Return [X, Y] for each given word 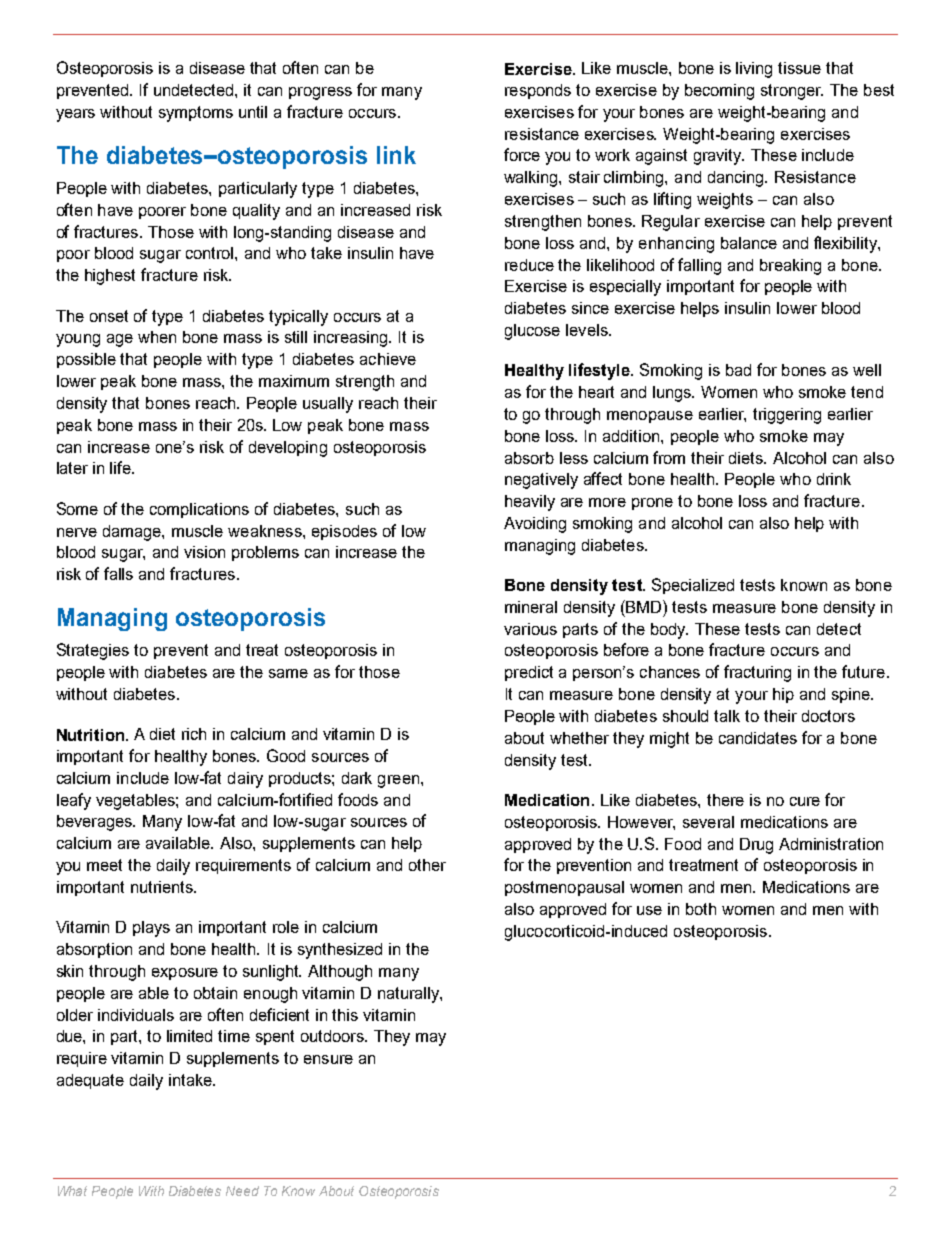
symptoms [196, 114]
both [701, 909]
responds [538, 91]
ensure [328, 1059]
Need [242, 1191]
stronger [792, 92]
